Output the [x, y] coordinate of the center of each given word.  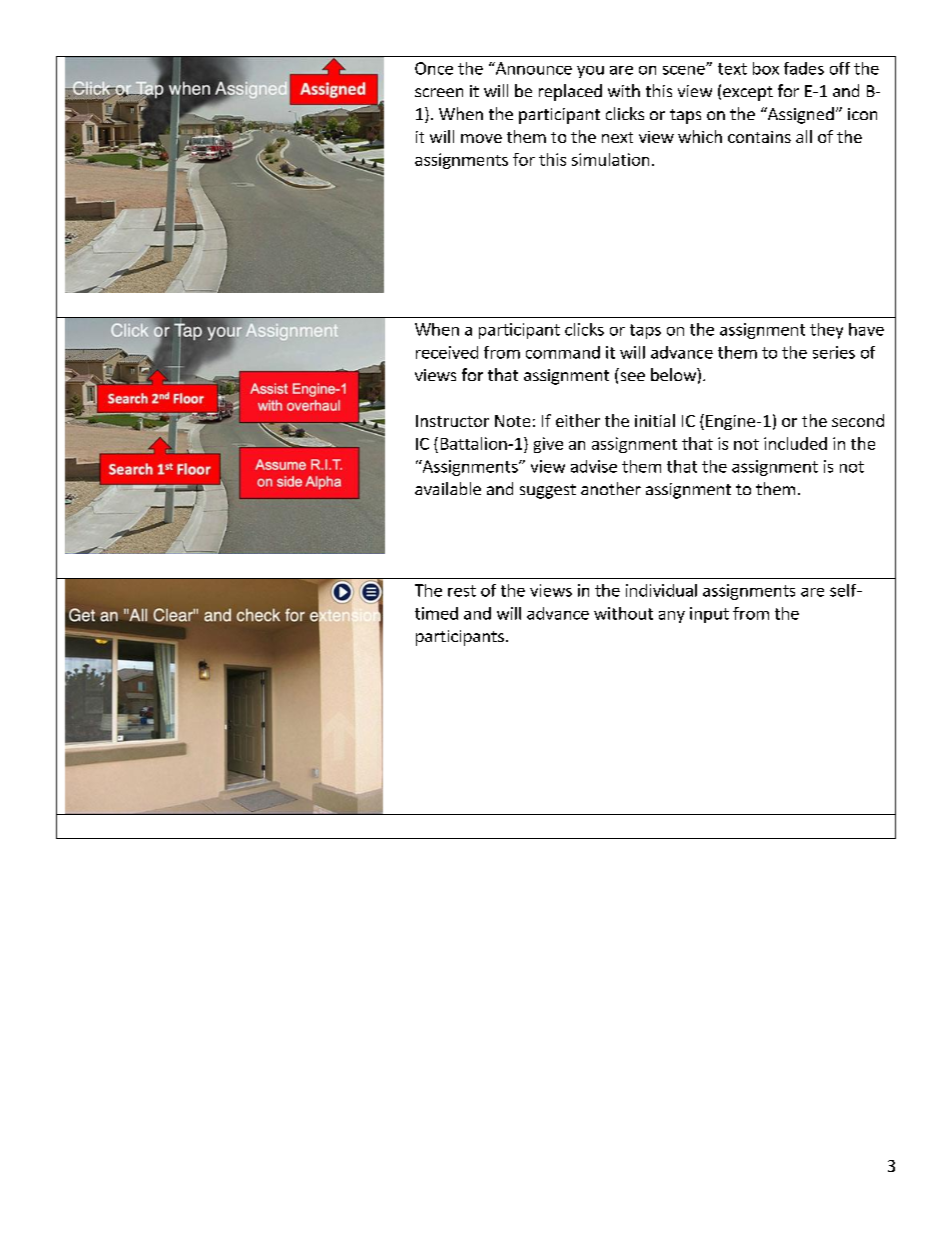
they [826, 331]
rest [462, 591]
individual [661, 590]
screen [439, 92]
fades [804, 68]
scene [685, 70]
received [447, 352]
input [709, 615]
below [674, 374]
